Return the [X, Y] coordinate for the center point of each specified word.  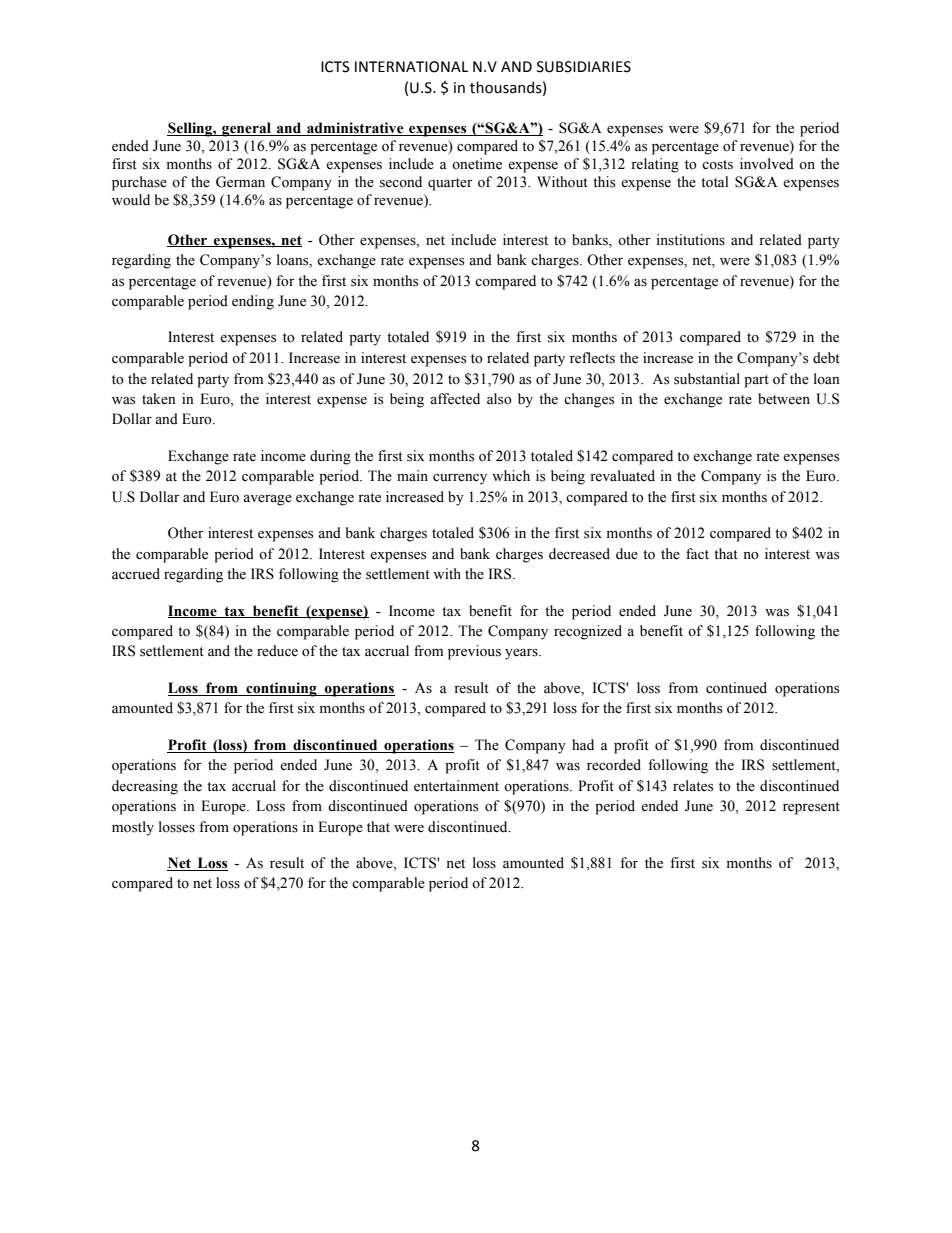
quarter [450, 184]
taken [159, 399]
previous [474, 652]
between [784, 399]
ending [253, 302]
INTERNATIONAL [411, 67]
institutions [690, 240]
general [246, 129]
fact [697, 553]
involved [767, 164]
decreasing [145, 787]
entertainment [456, 786]
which [511, 475]
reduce [277, 651]
